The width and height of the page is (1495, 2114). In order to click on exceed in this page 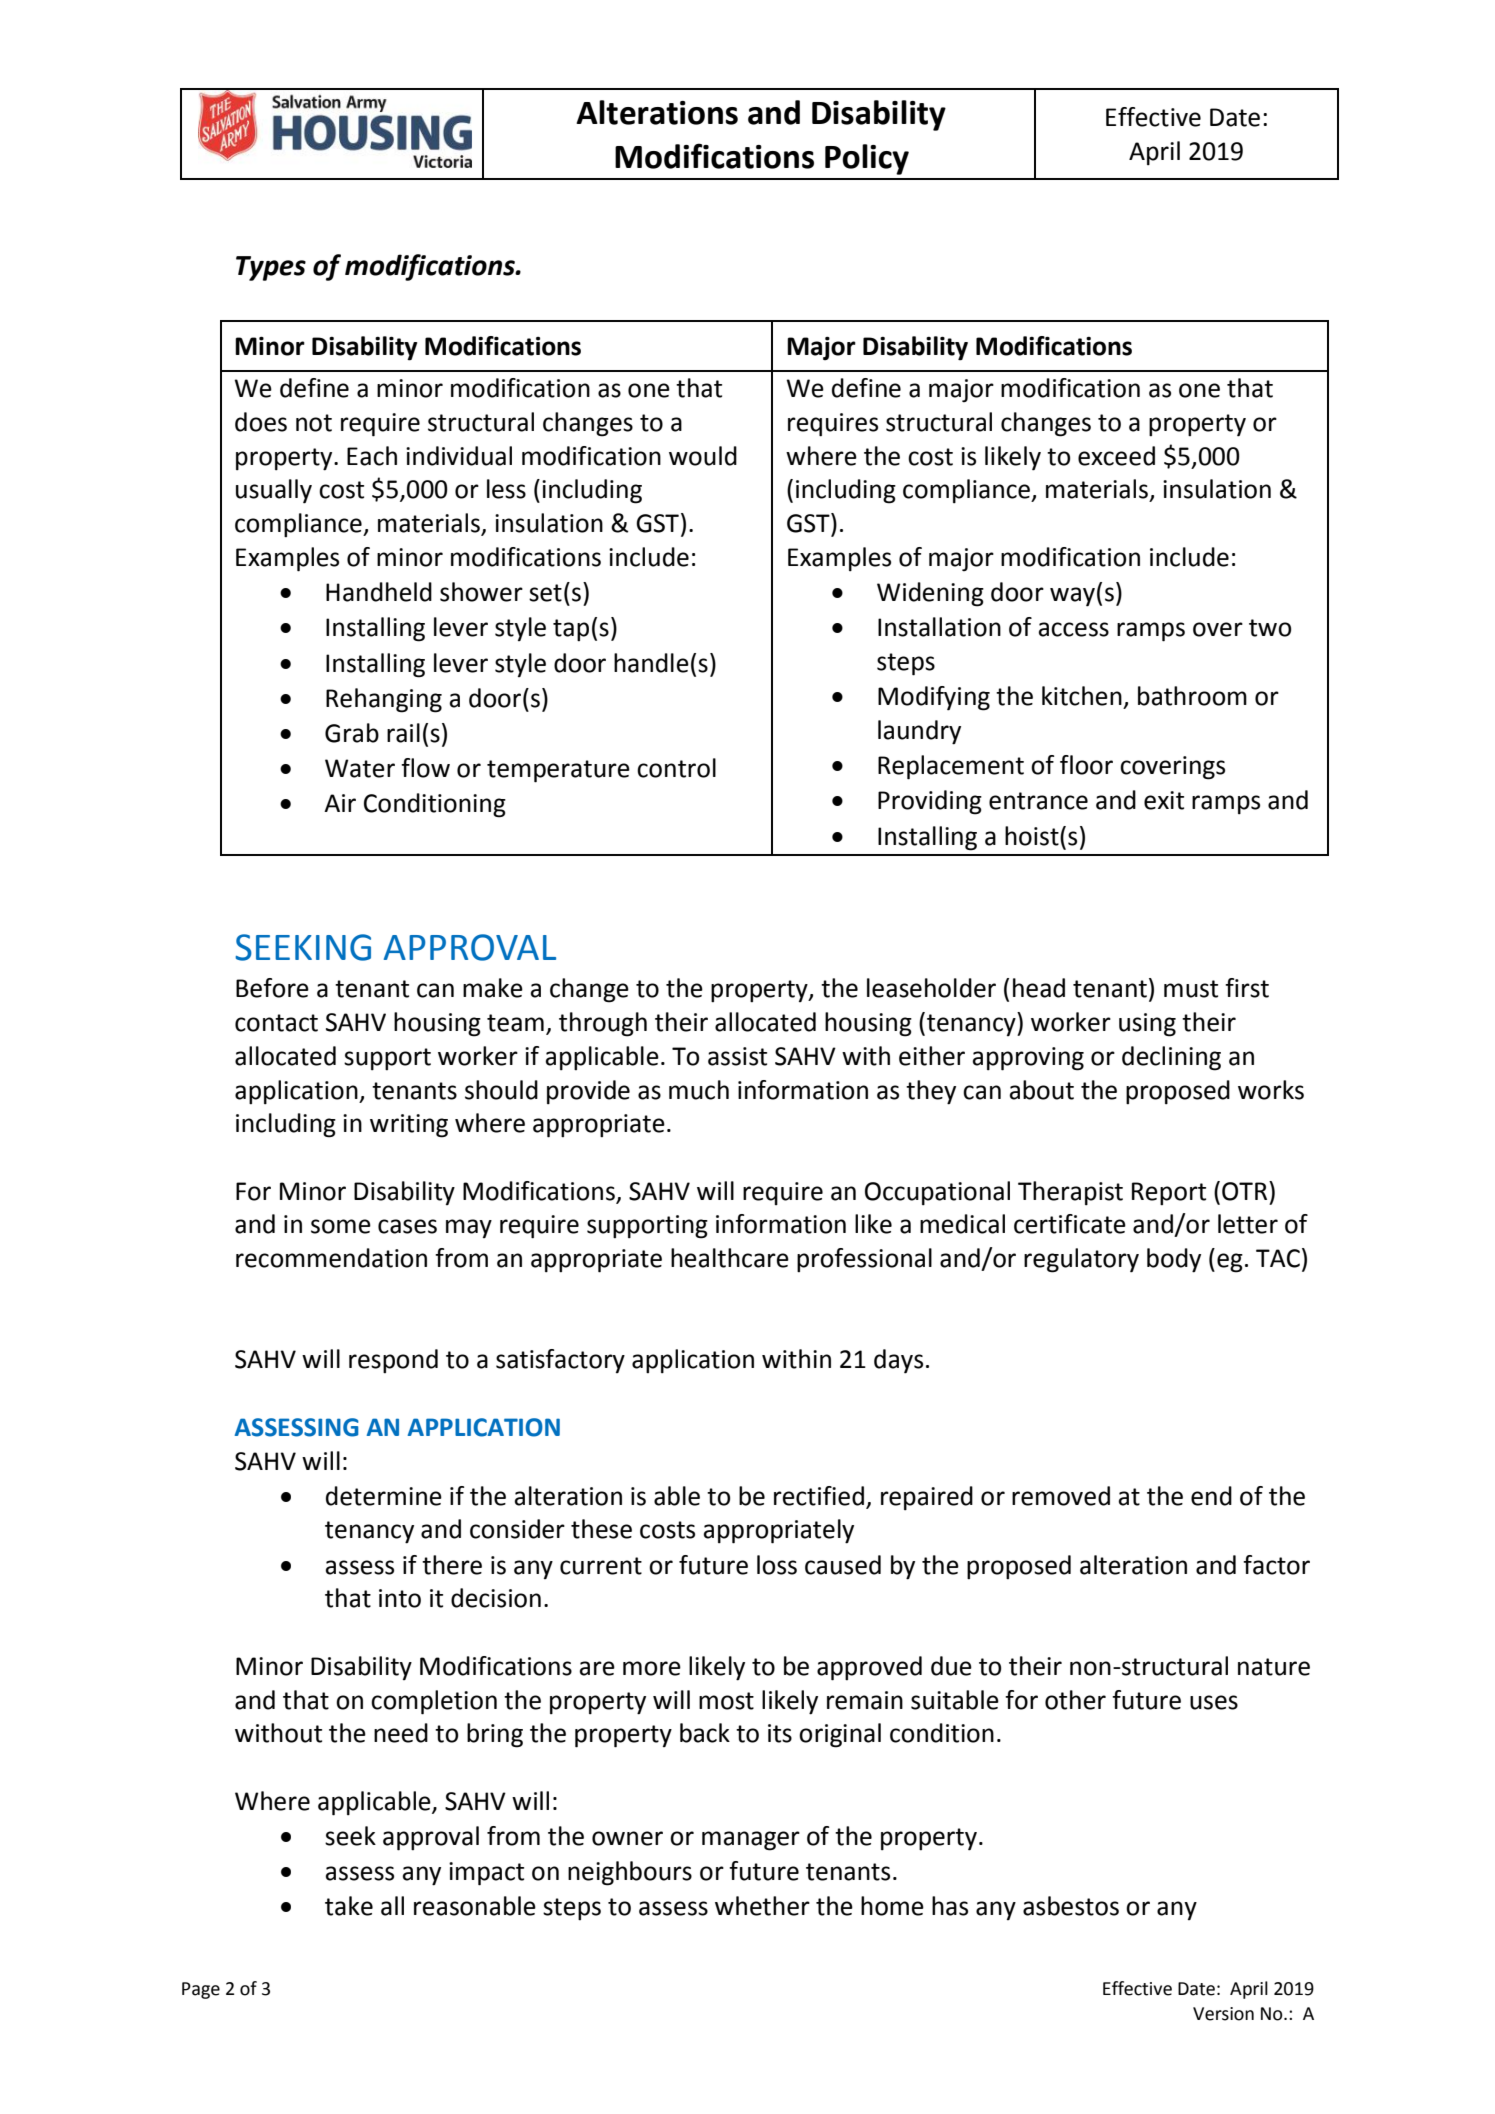, I will do `click(1116, 456)`.
